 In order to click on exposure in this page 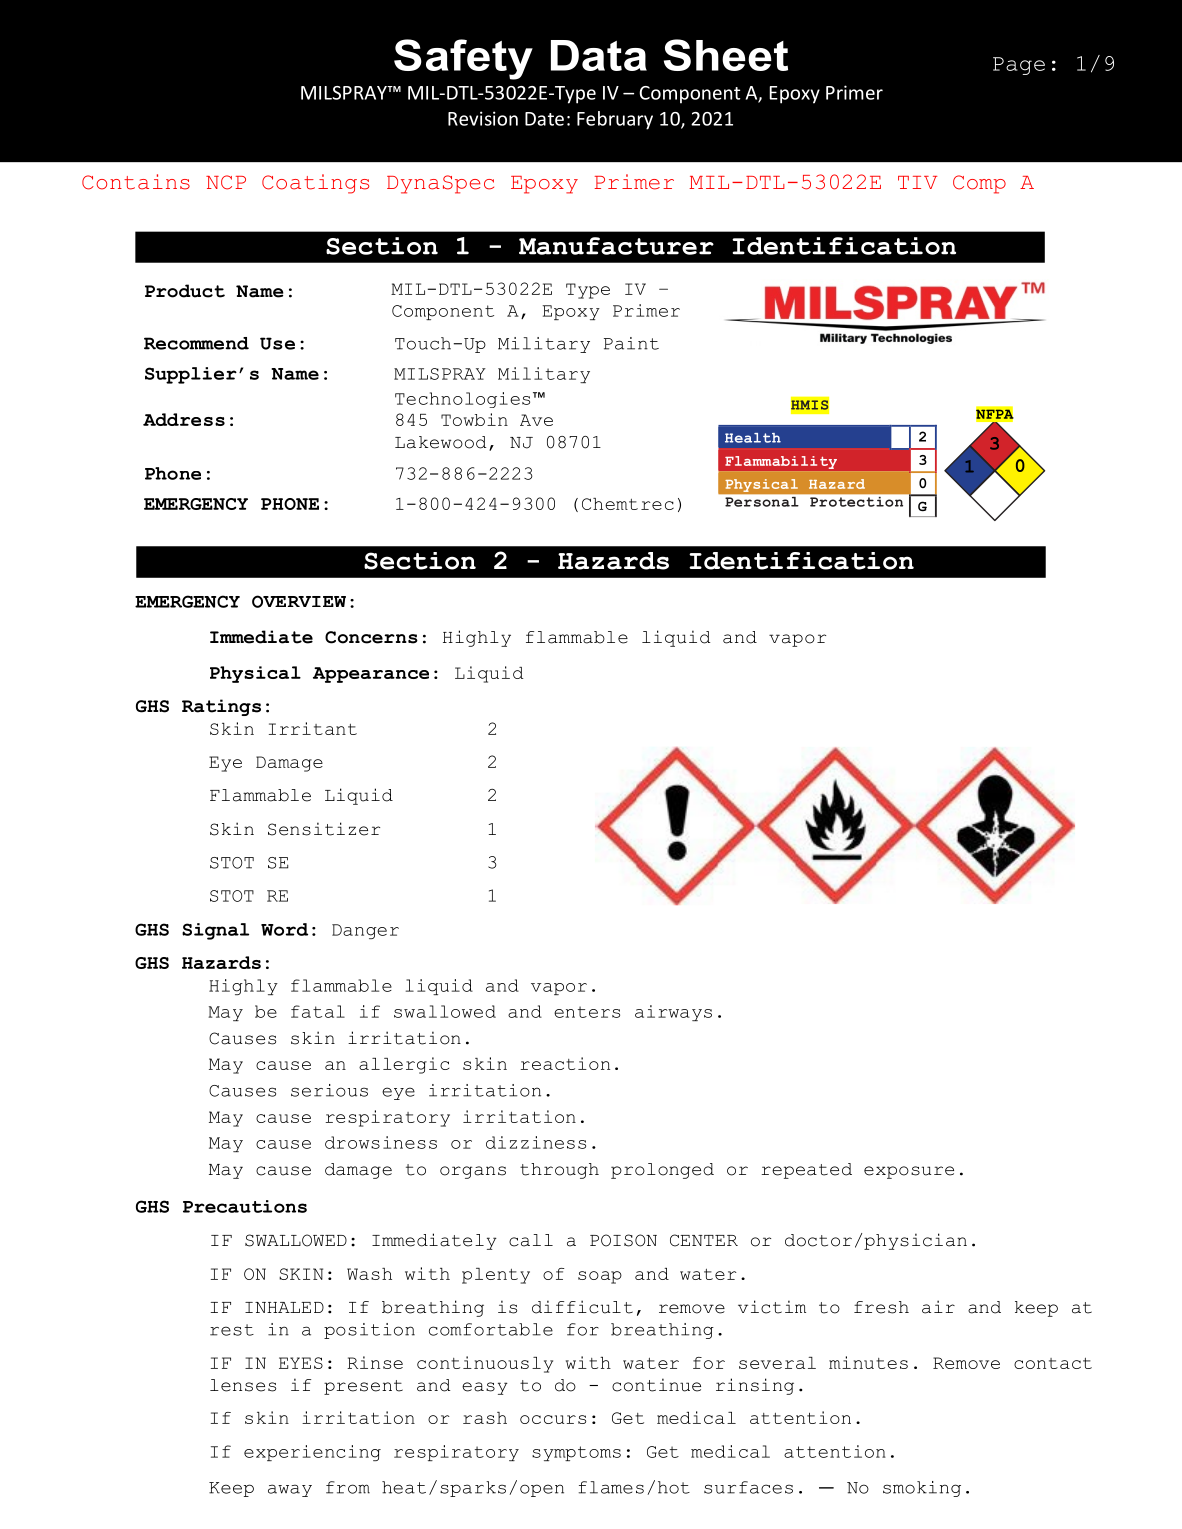, I will do `click(909, 1172)`.
